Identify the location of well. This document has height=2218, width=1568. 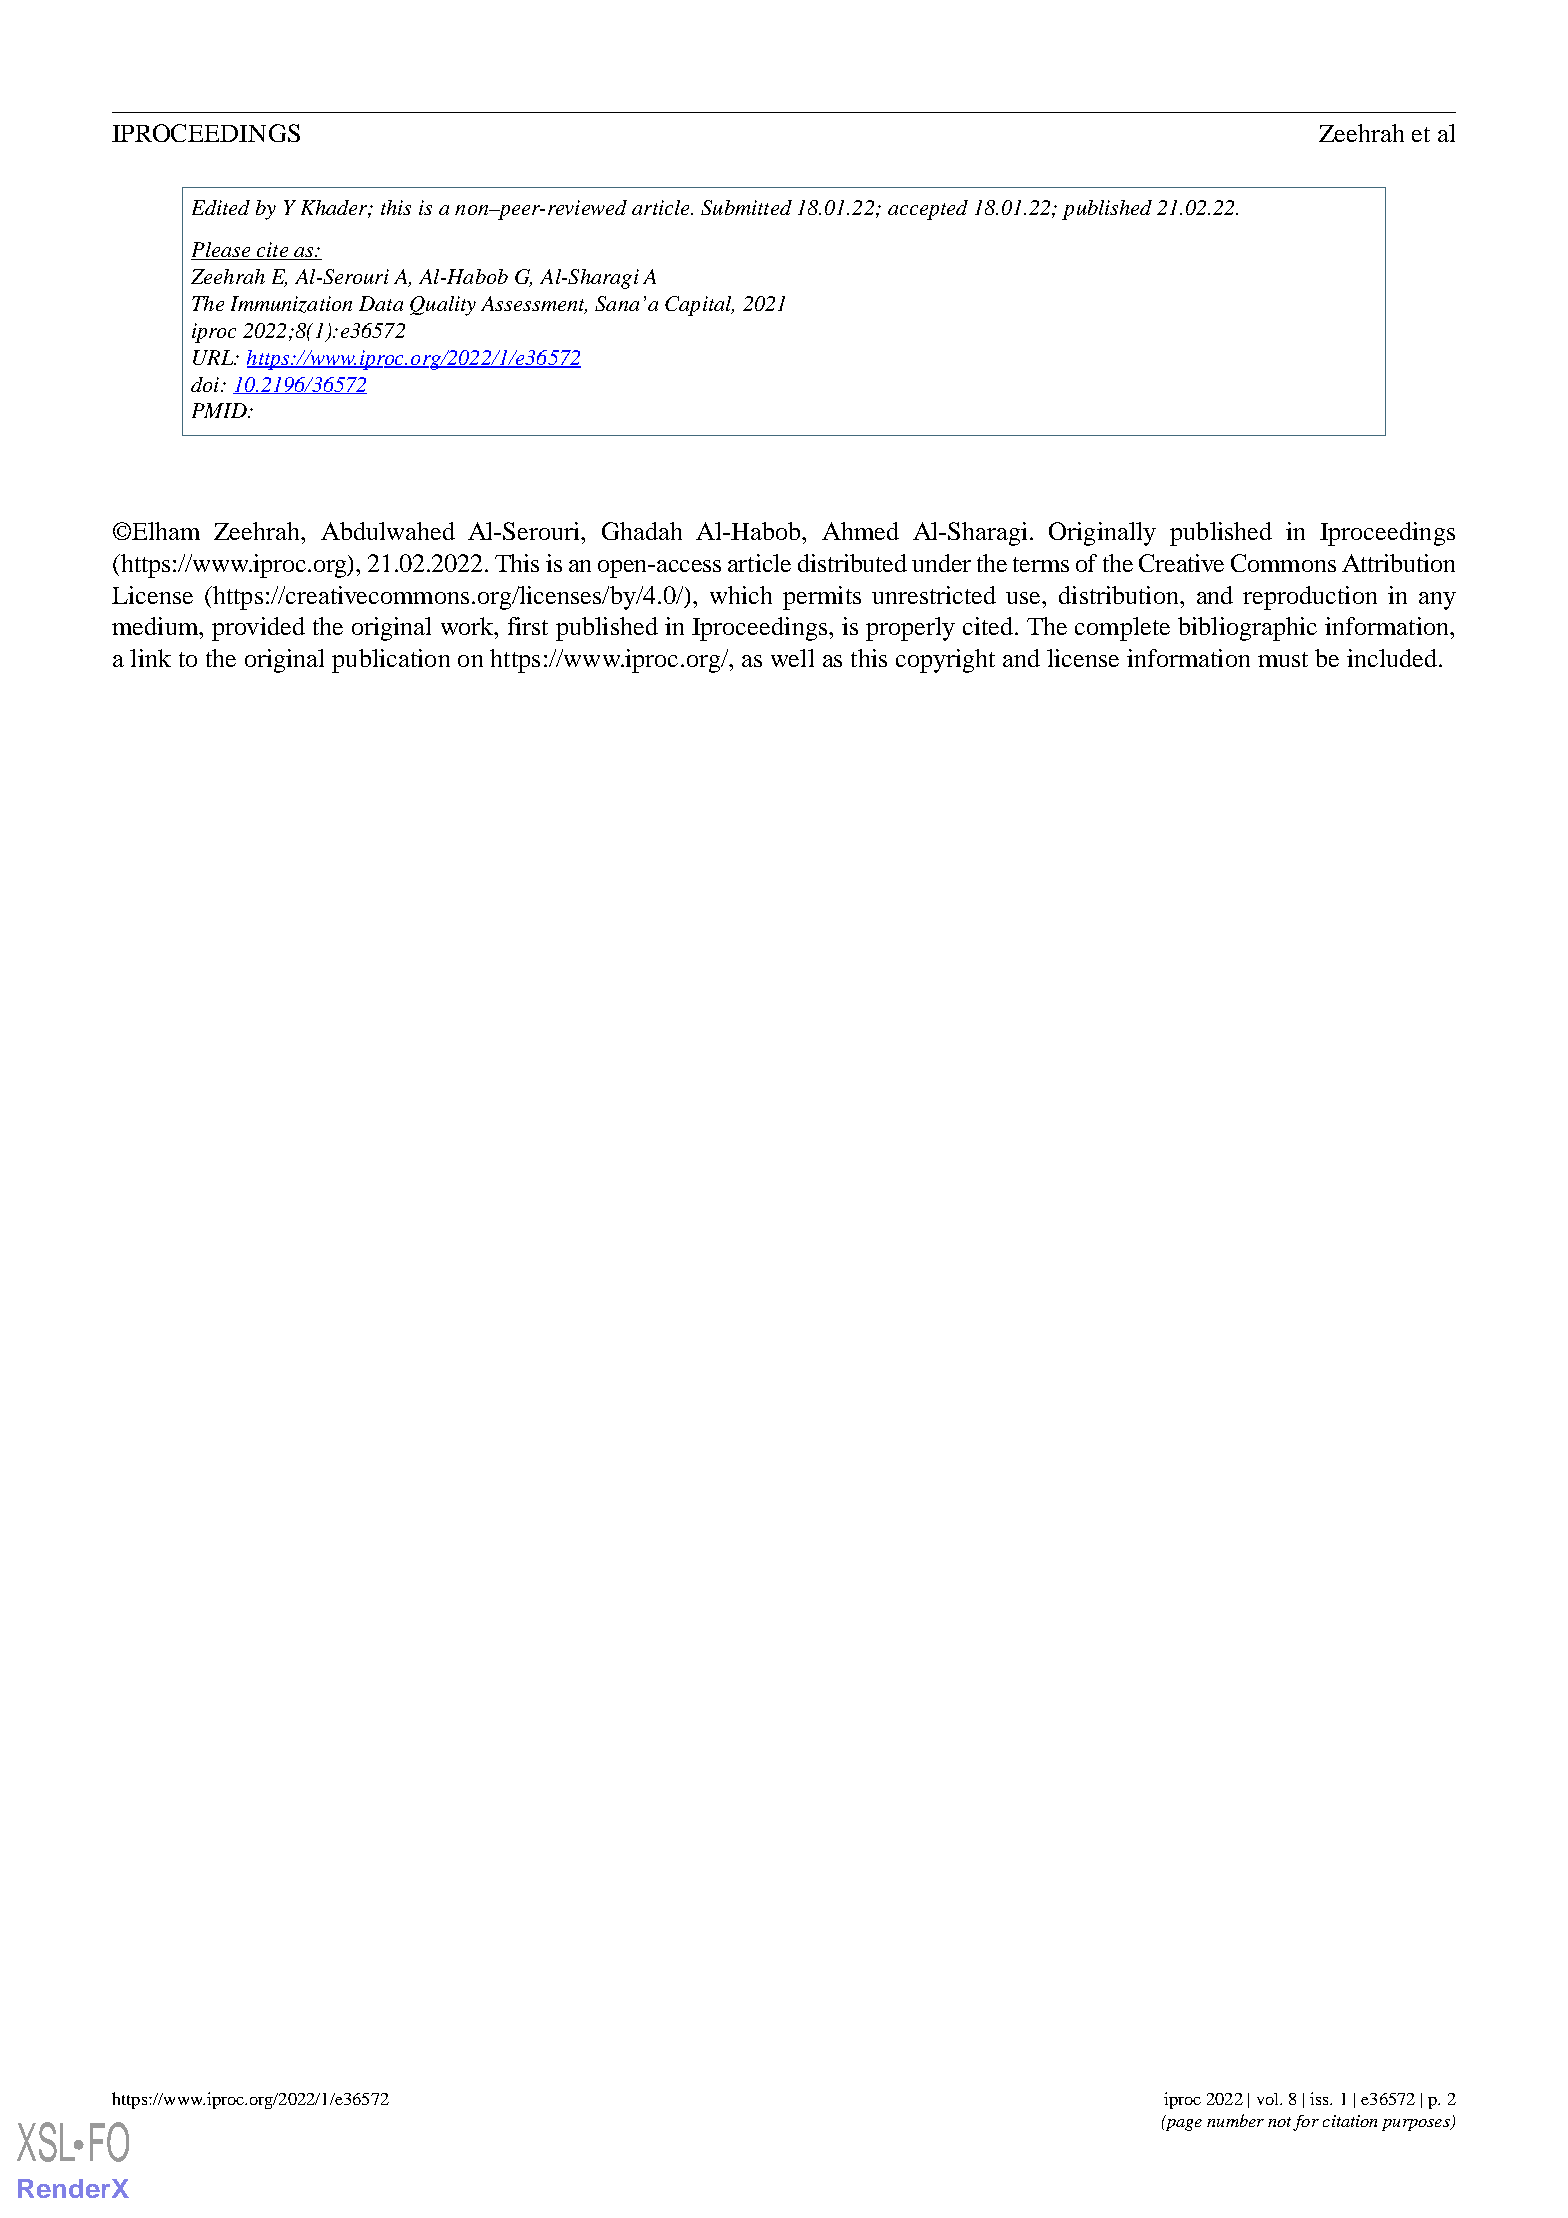
(792, 658).
